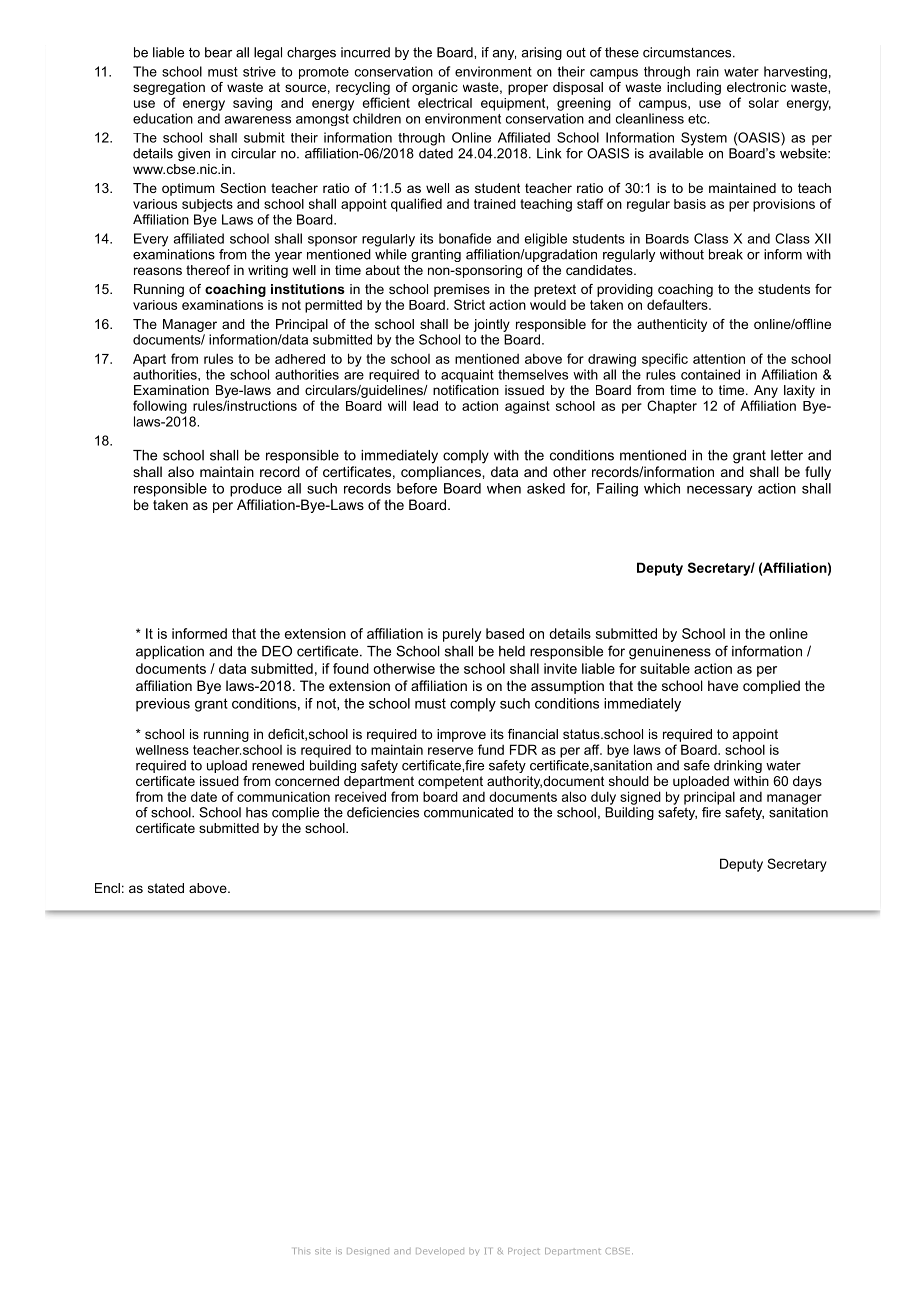 This page has width=924, height=1308. What do you see at coordinates (440, 1251) in the page?
I see `Developed` at bounding box center [440, 1251].
